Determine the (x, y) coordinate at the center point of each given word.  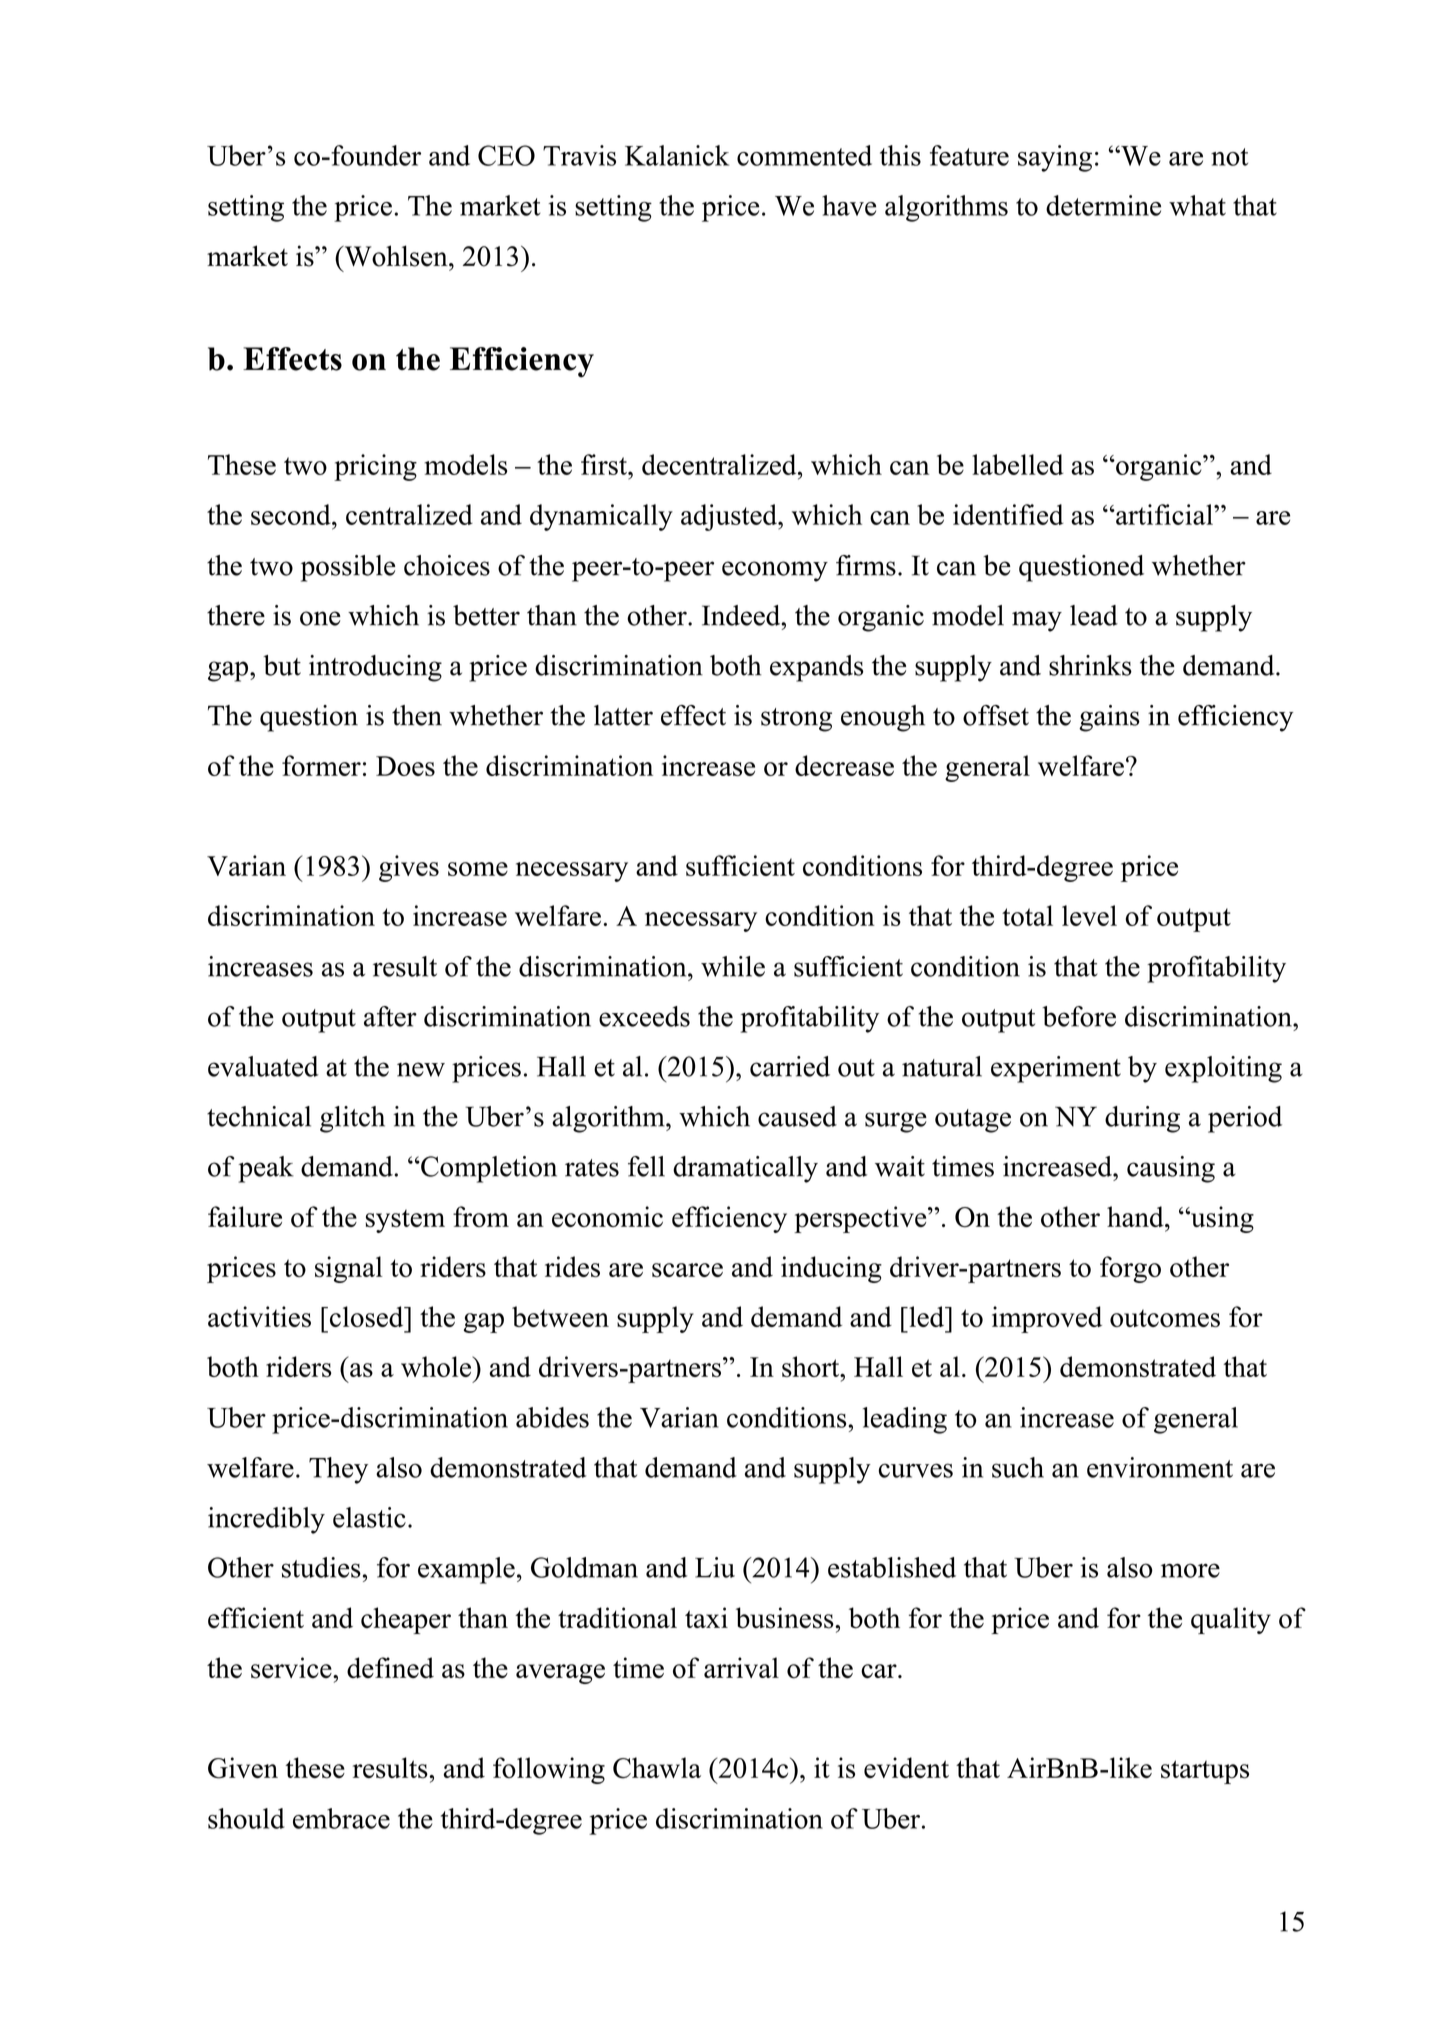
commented (804, 155)
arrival (741, 1667)
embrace (341, 1818)
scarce (687, 1270)
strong (796, 720)
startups (1205, 1772)
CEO (506, 155)
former (321, 765)
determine (1103, 205)
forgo (1130, 1269)
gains (1109, 718)
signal (349, 1269)
